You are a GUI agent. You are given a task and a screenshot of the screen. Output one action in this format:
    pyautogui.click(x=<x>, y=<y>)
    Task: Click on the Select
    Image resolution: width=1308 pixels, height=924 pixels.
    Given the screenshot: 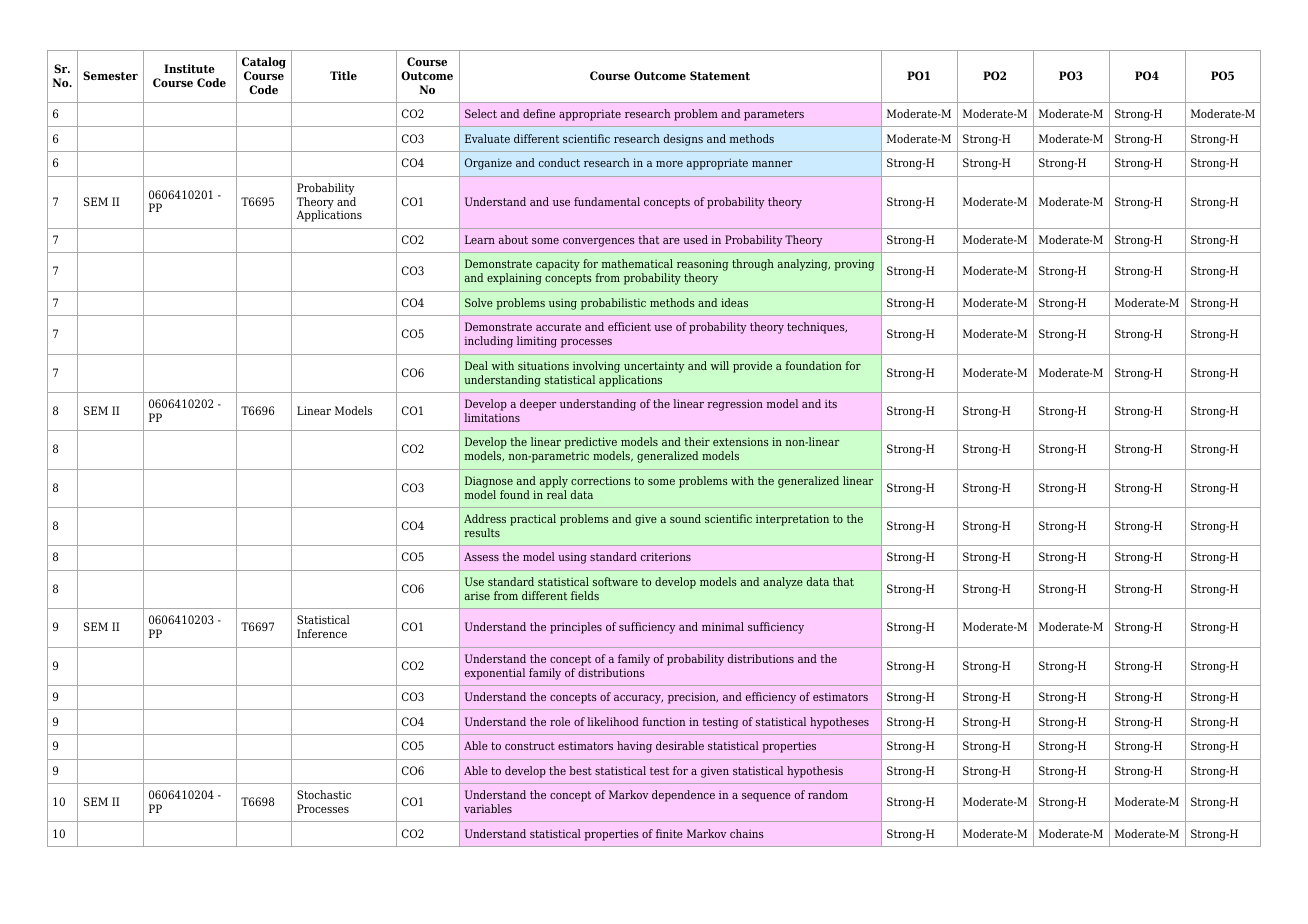 What is the action you would take?
    pyautogui.click(x=481, y=113)
